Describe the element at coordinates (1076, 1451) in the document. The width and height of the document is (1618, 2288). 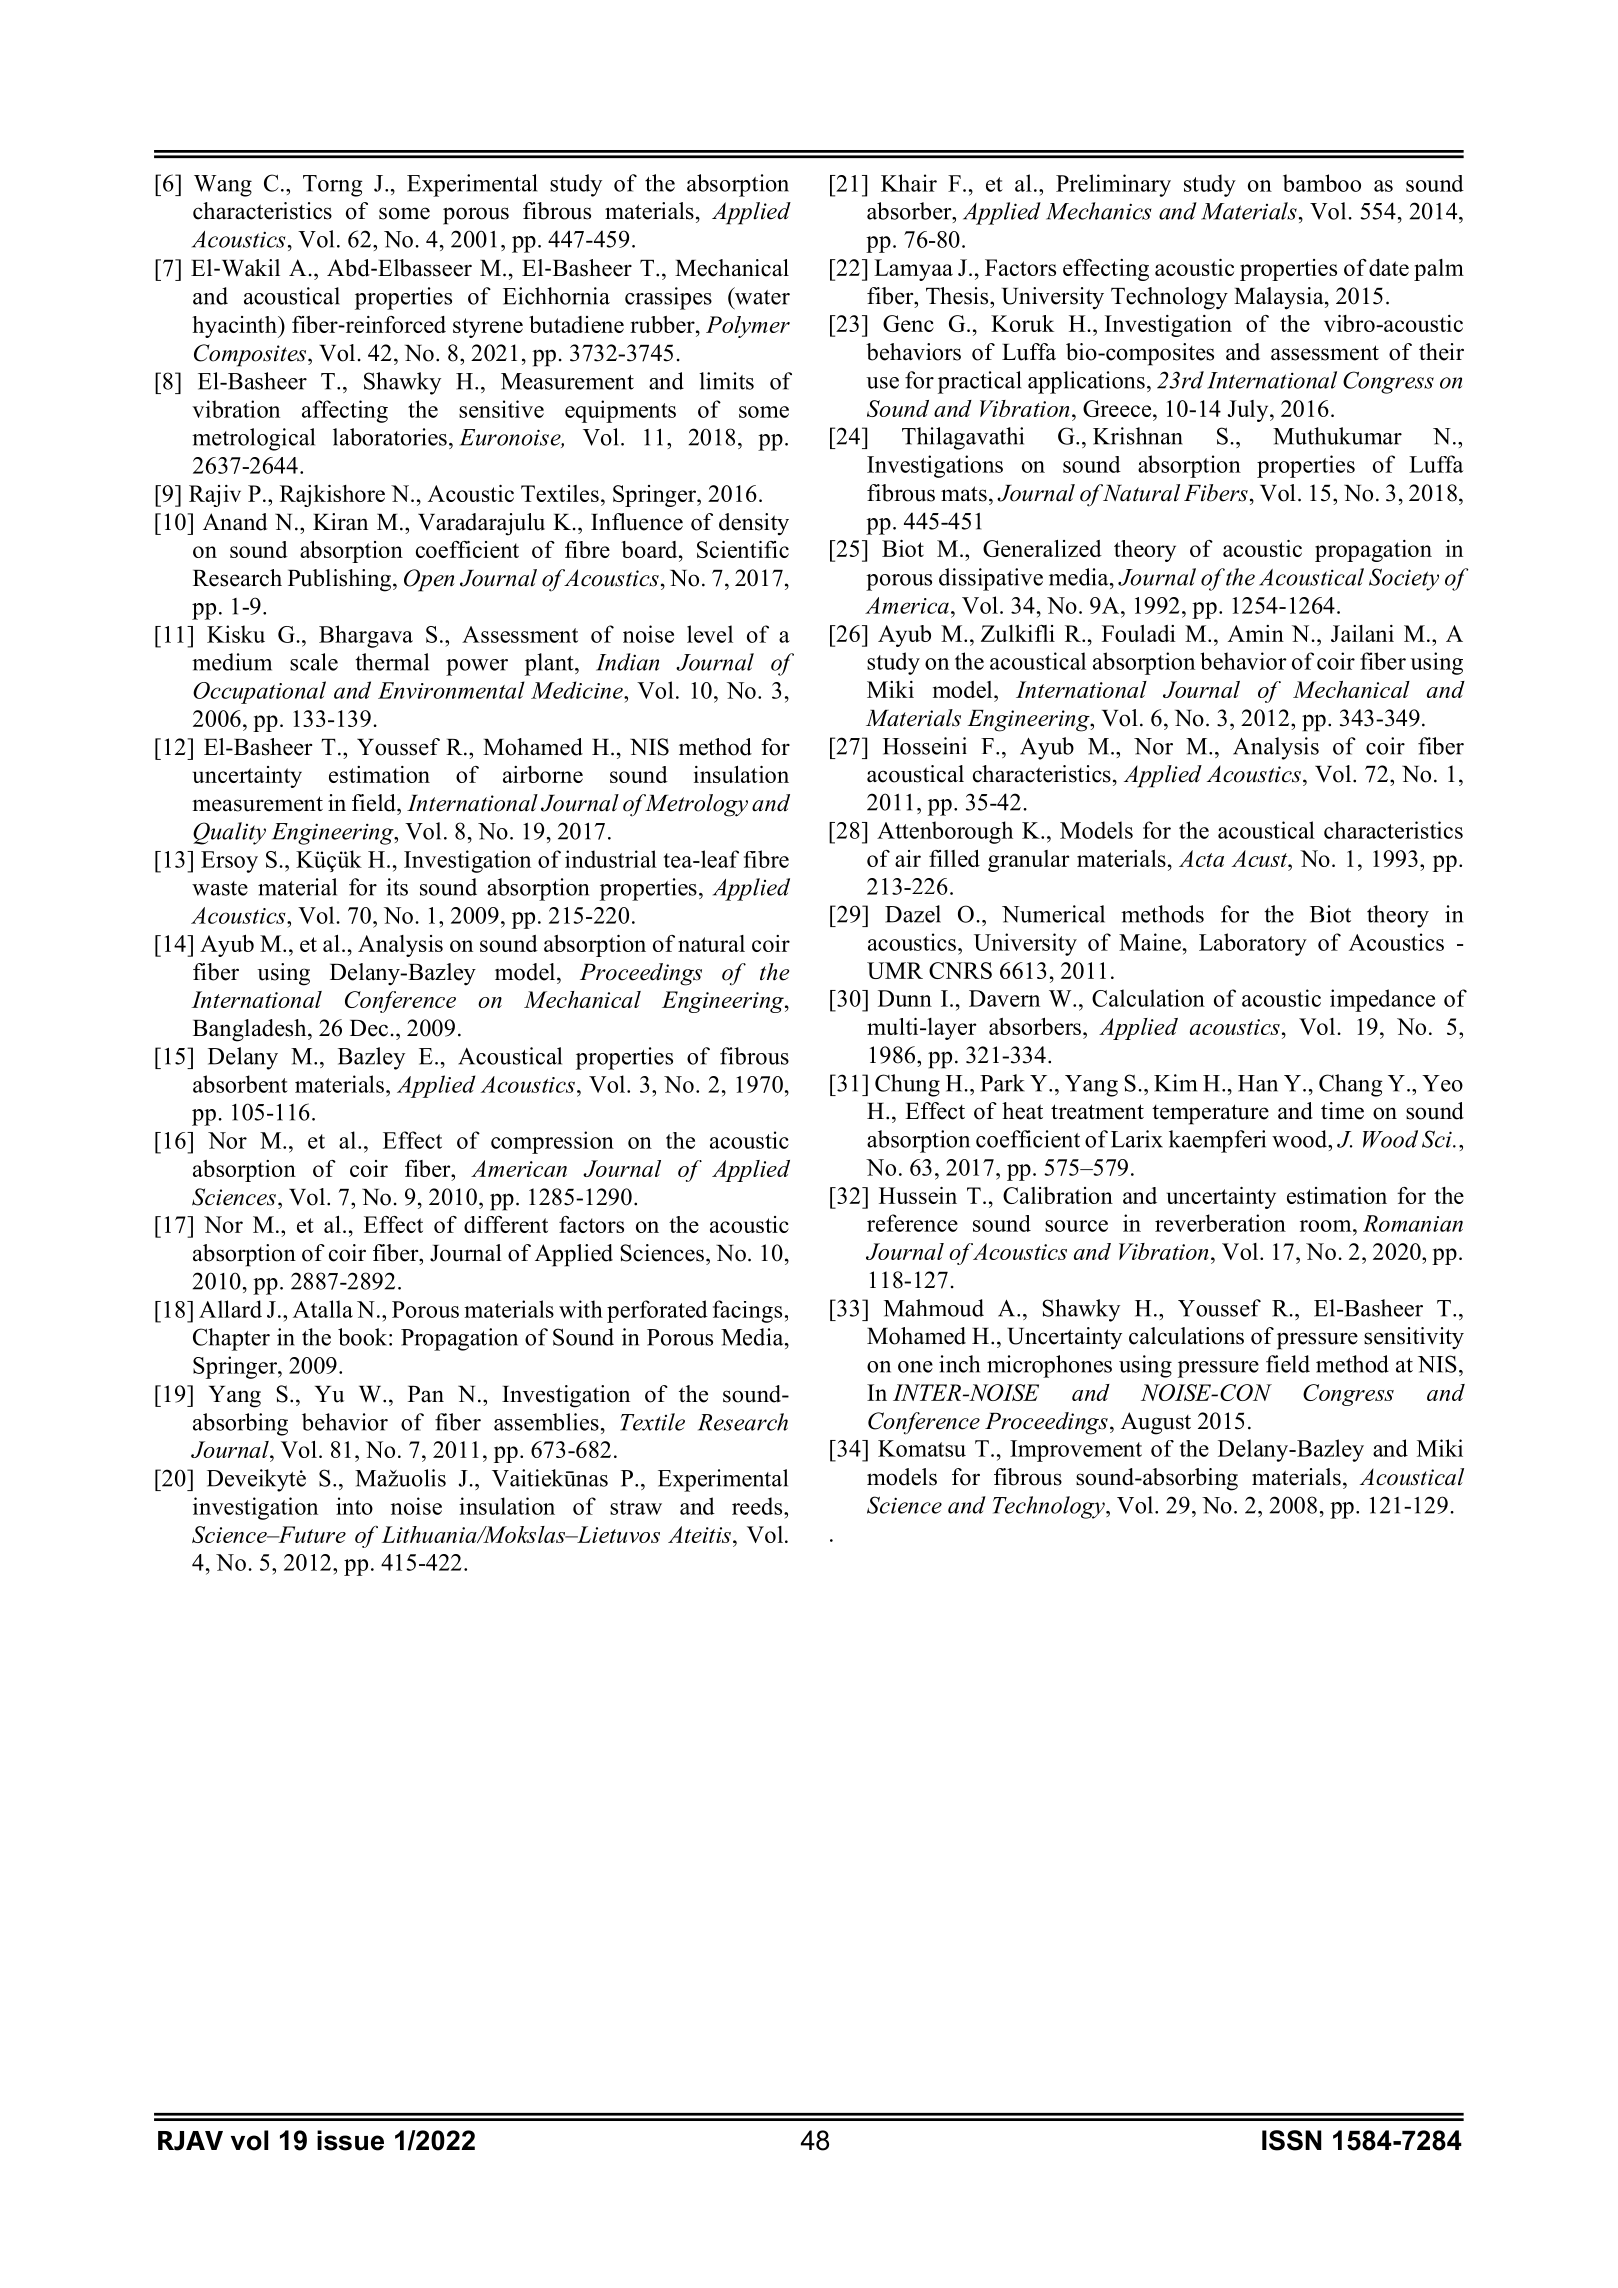
I see `Improvement` at that location.
